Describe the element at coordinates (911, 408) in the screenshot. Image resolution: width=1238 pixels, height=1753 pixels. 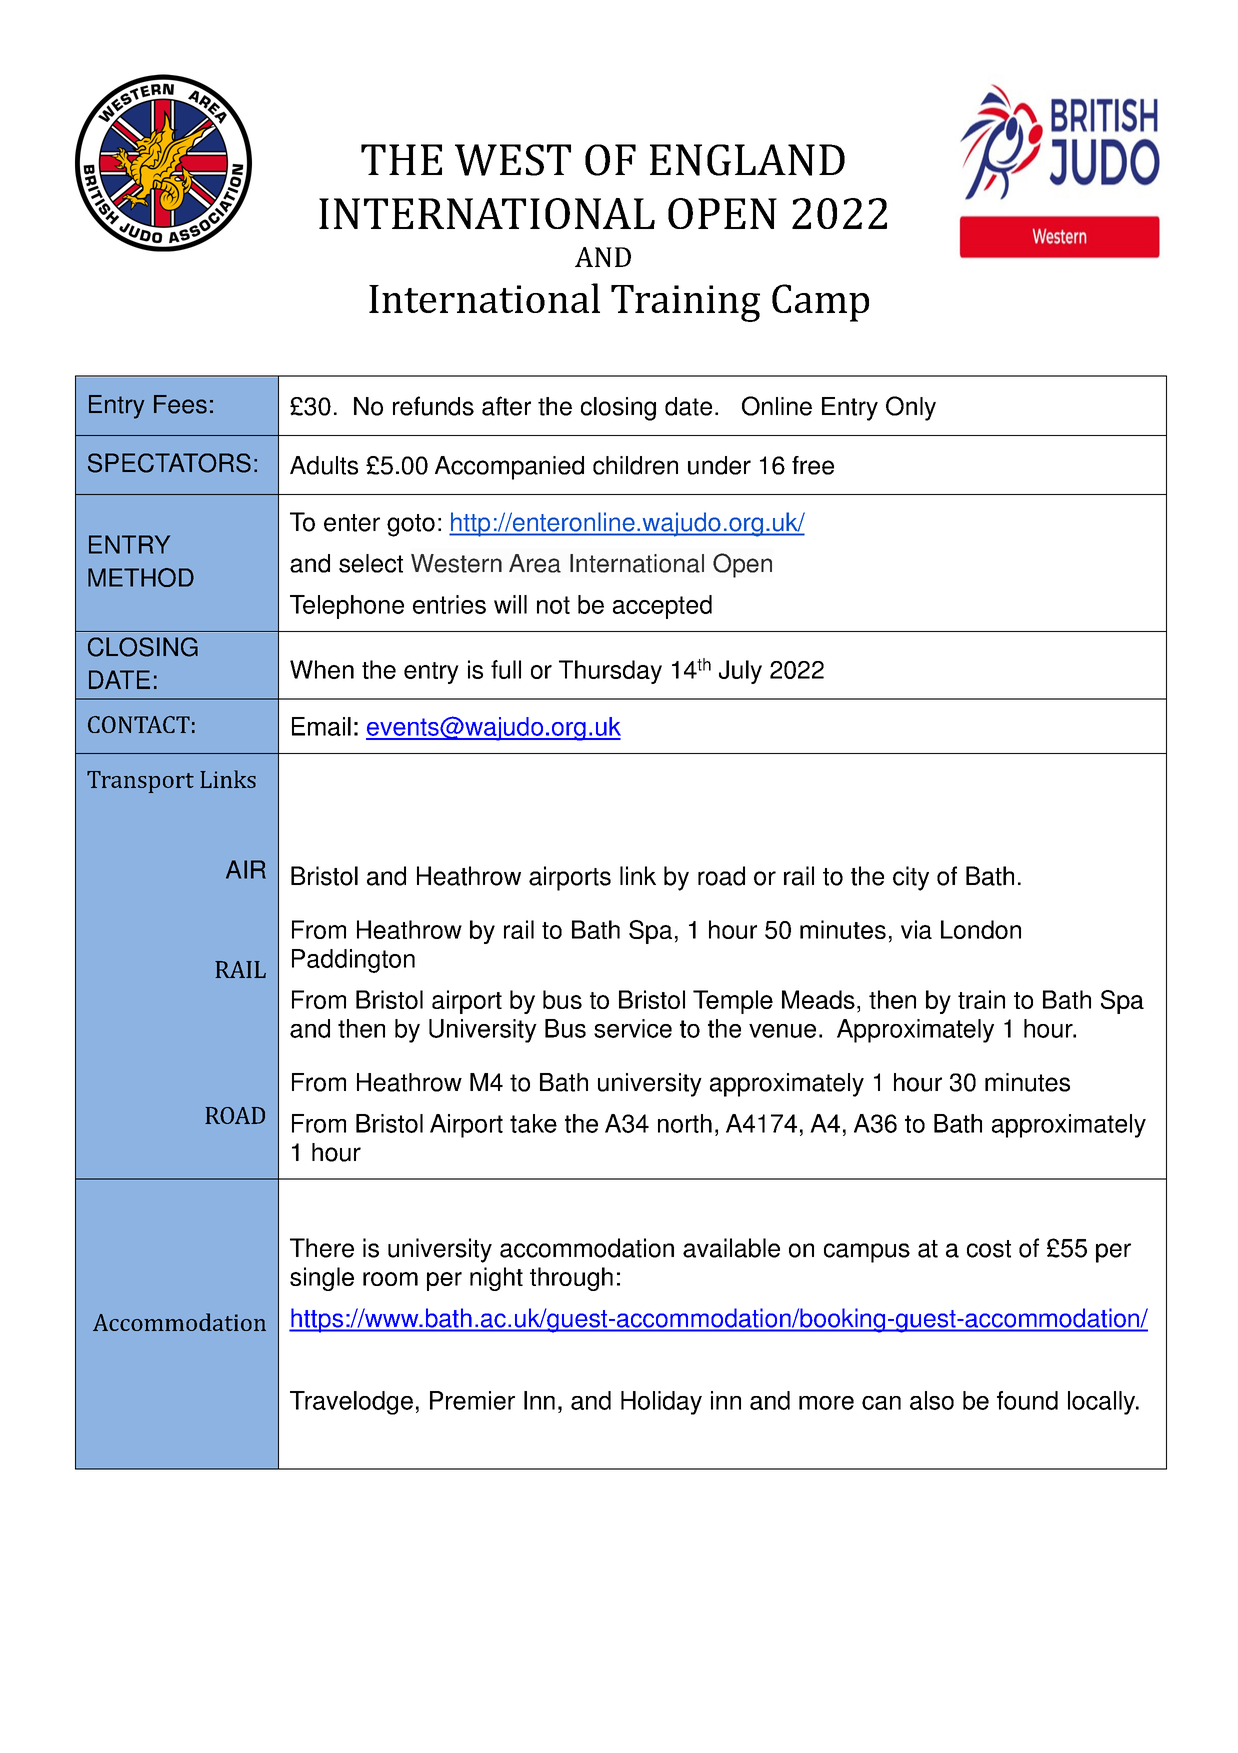
I see `Only` at that location.
